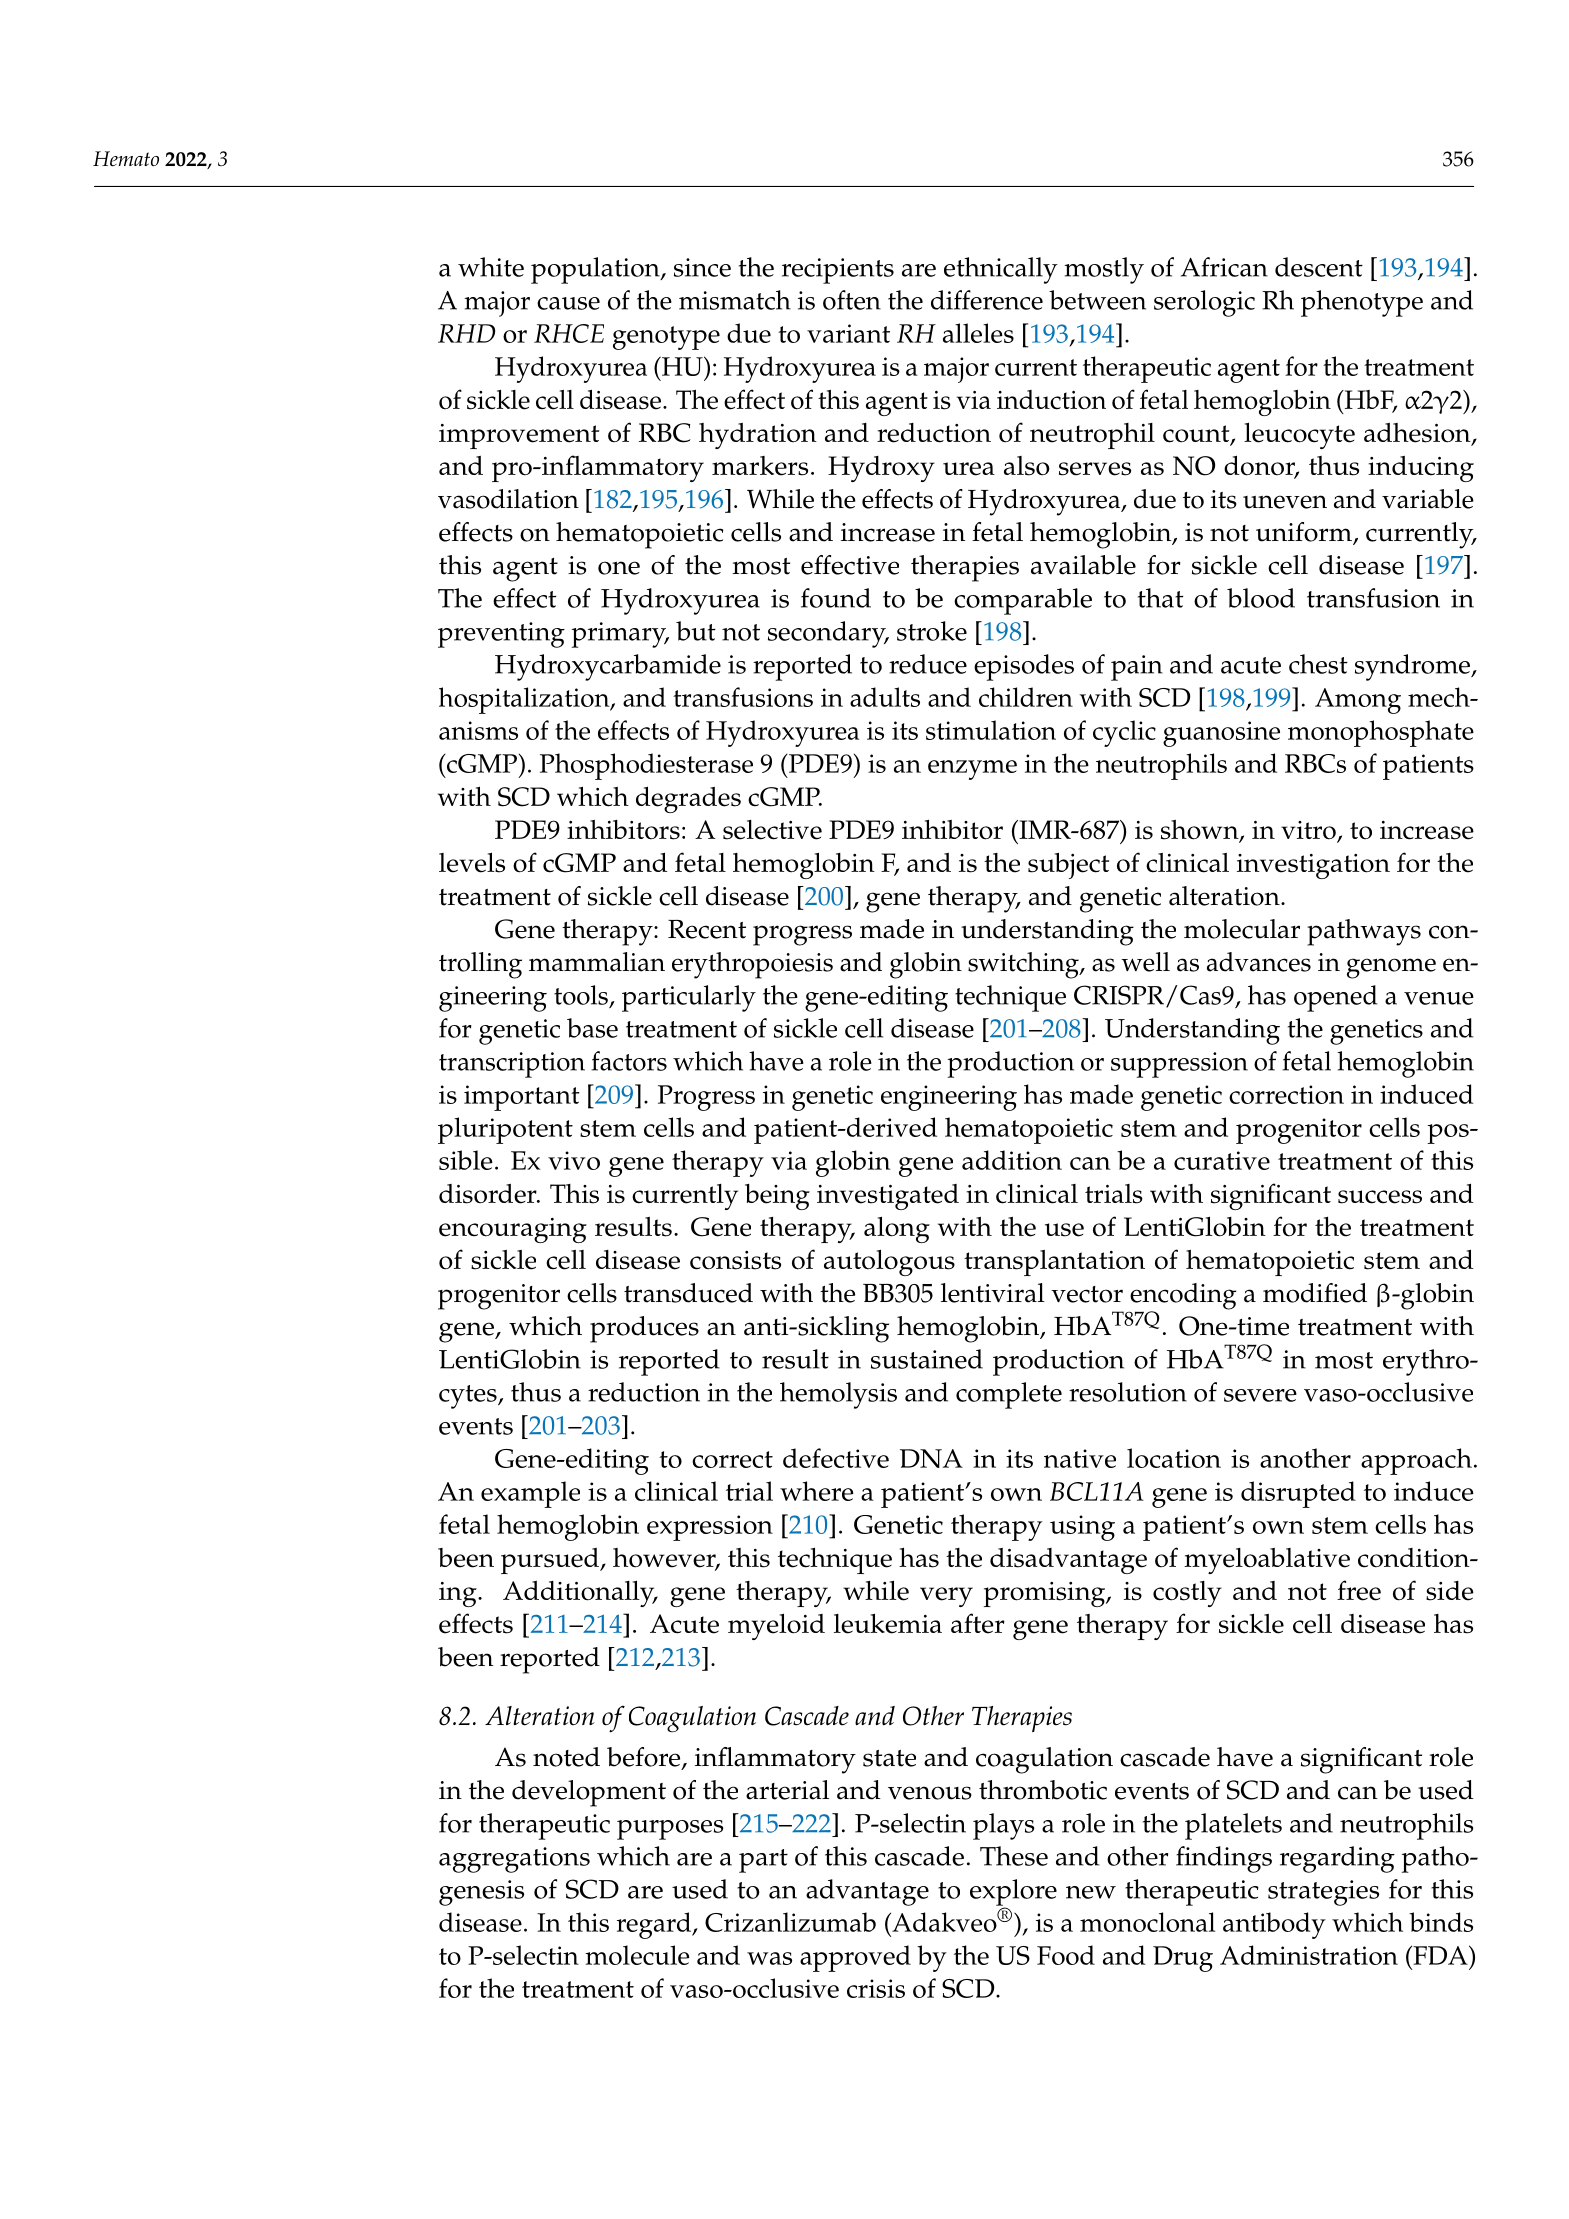 The image size is (1569, 2219). I want to click on severe, so click(1260, 1395).
